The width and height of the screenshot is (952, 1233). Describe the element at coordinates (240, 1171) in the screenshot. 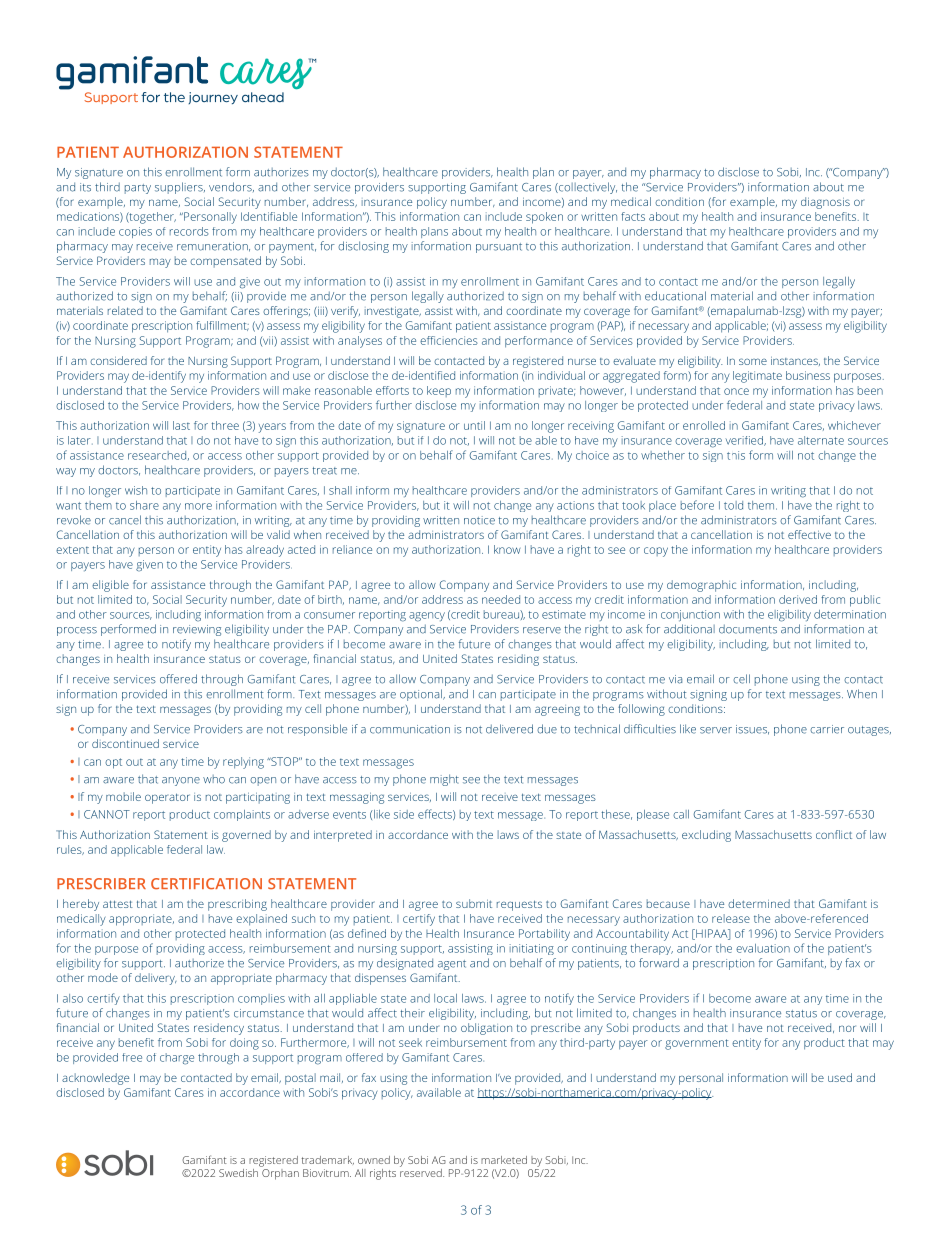

I see `Swedish` at that location.
